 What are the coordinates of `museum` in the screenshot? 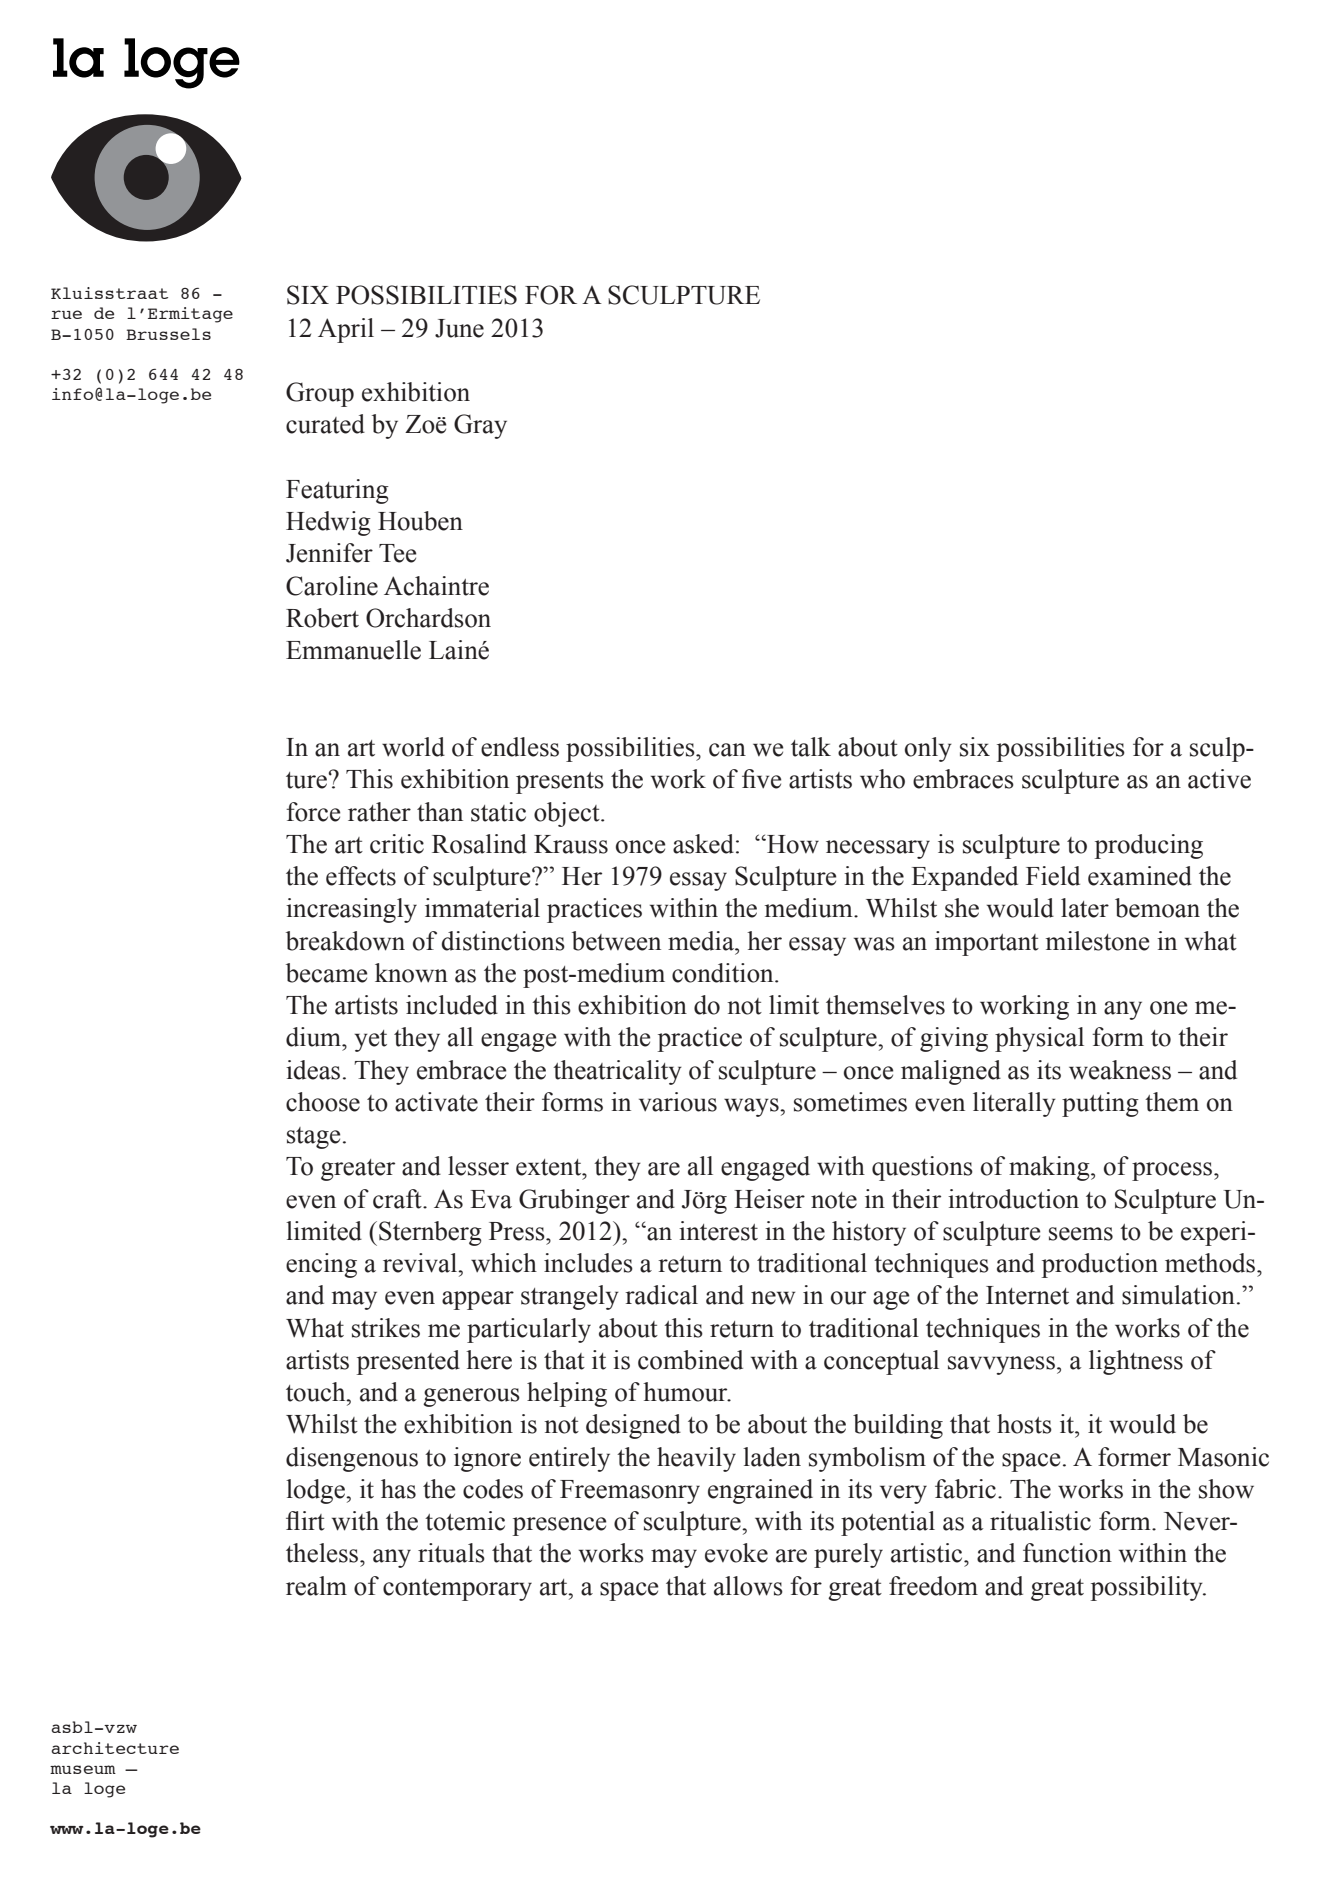 It's located at (83, 1769).
